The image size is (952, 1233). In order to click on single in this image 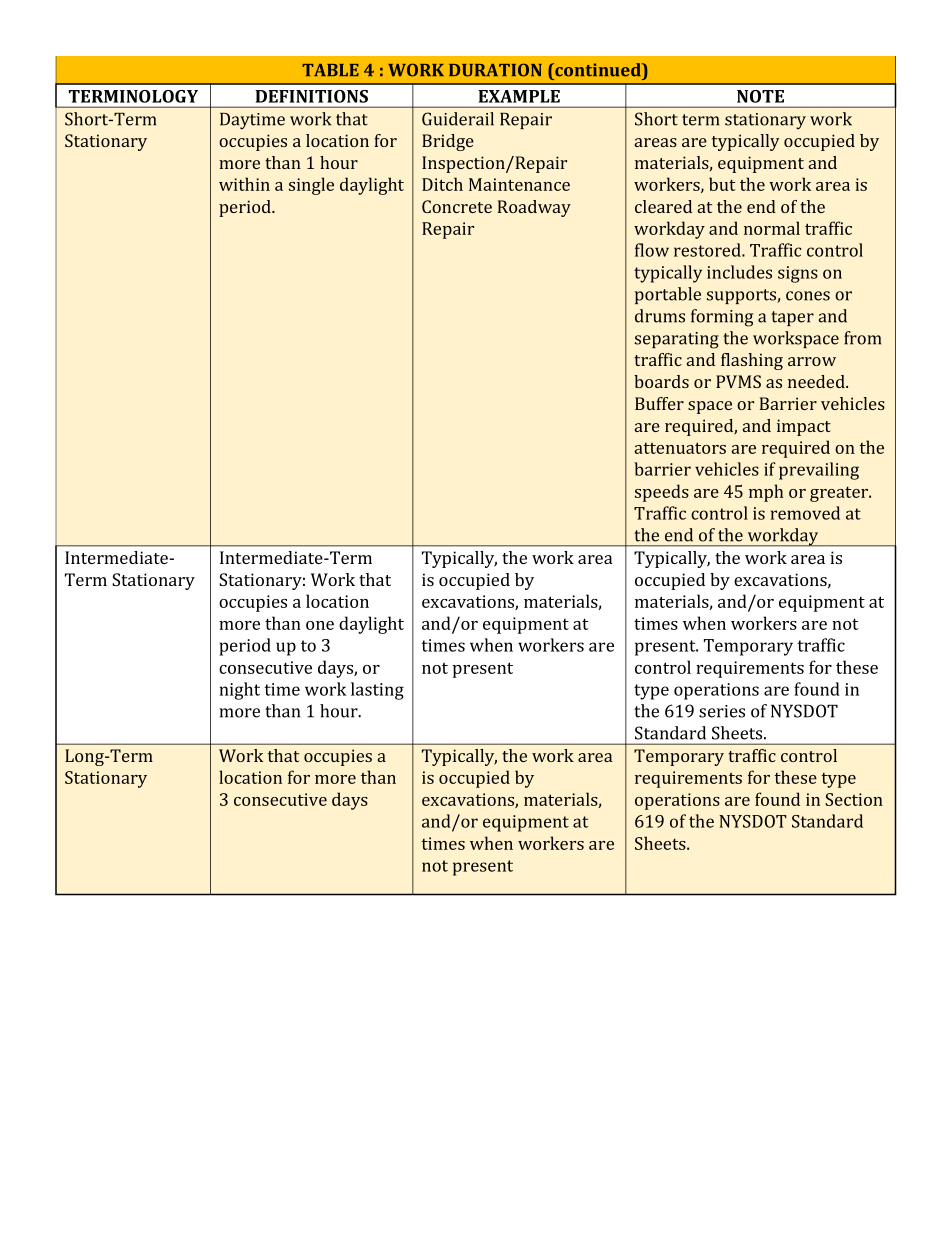, I will do `click(311, 186)`.
